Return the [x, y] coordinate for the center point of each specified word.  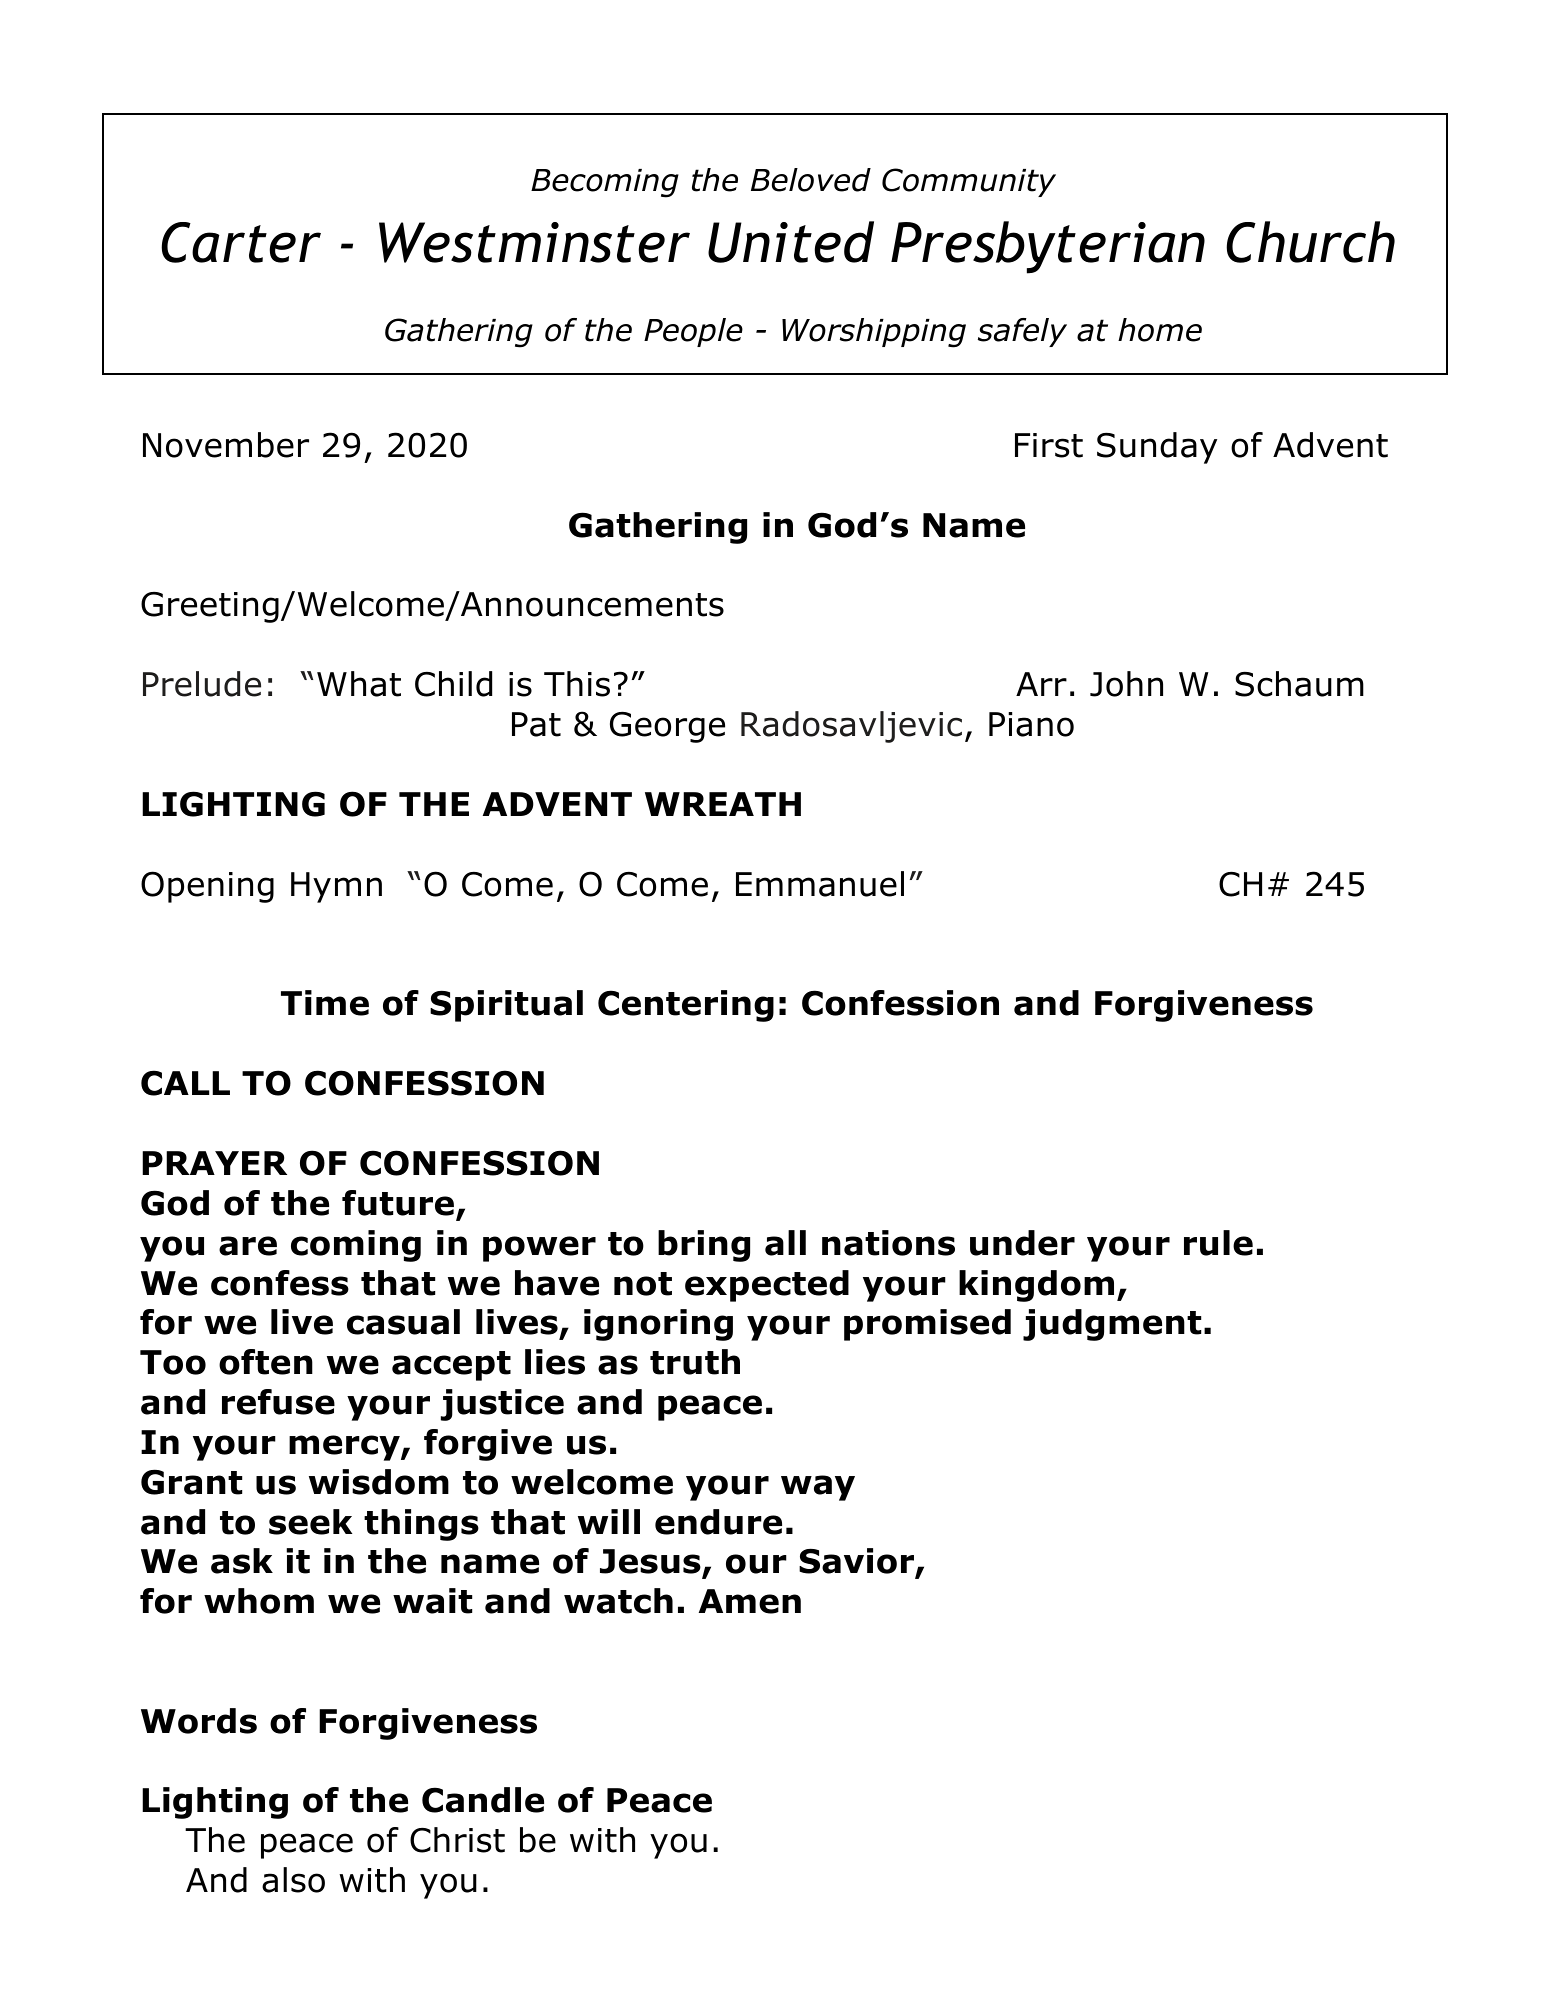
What [359, 684]
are [248, 1246]
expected [767, 1286]
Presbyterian [1048, 247]
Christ [457, 1840]
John [1126, 684]
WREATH [723, 804]
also [293, 1880]
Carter [241, 242]
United [791, 242]
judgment [1112, 1325]
